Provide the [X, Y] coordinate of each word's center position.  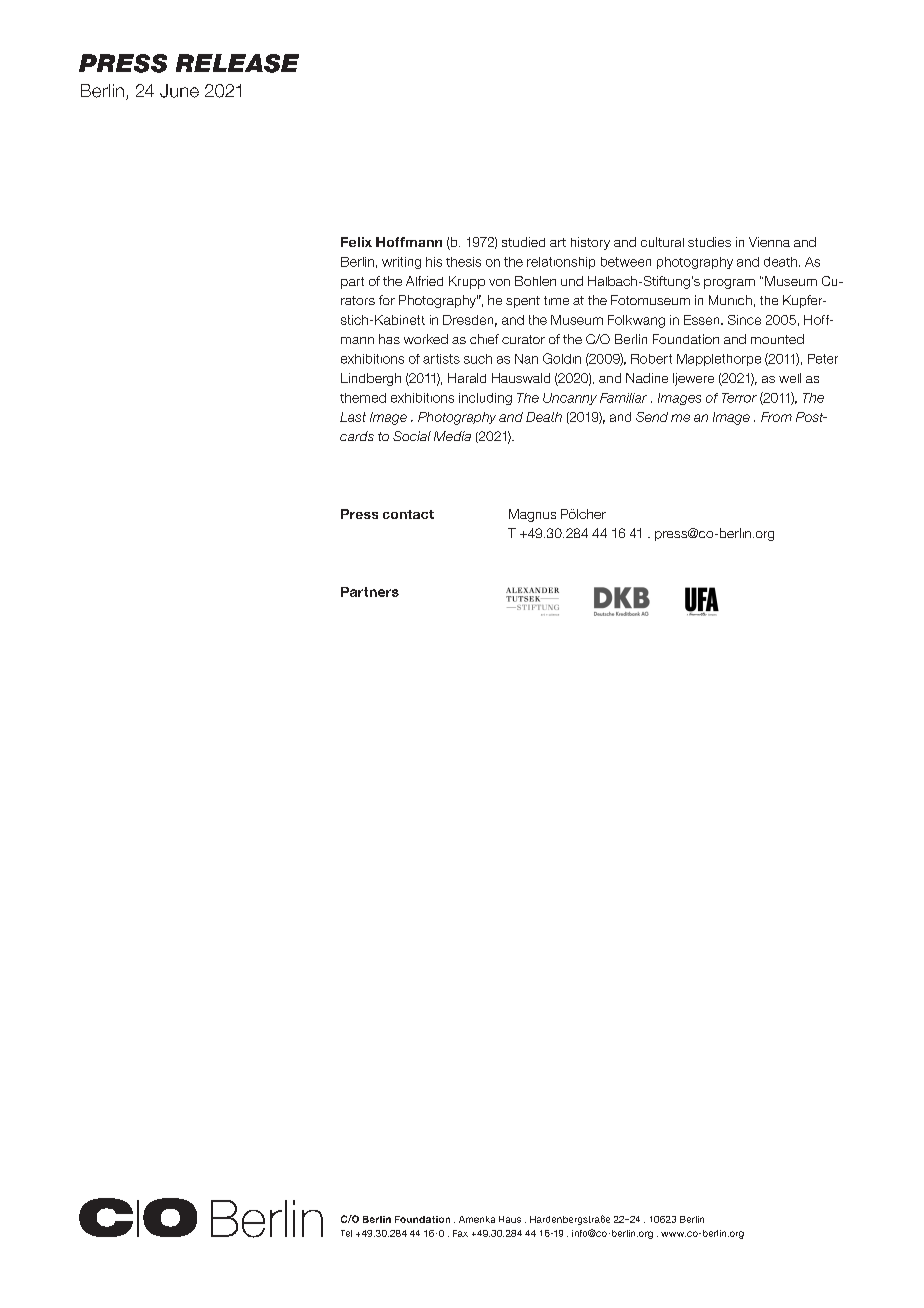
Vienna [769, 242]
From [776, 417]
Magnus [532, 515]
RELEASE [237, 63]
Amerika [477, 1219]
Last [353, 417]
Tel [346, 1233]
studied [523, 242]
